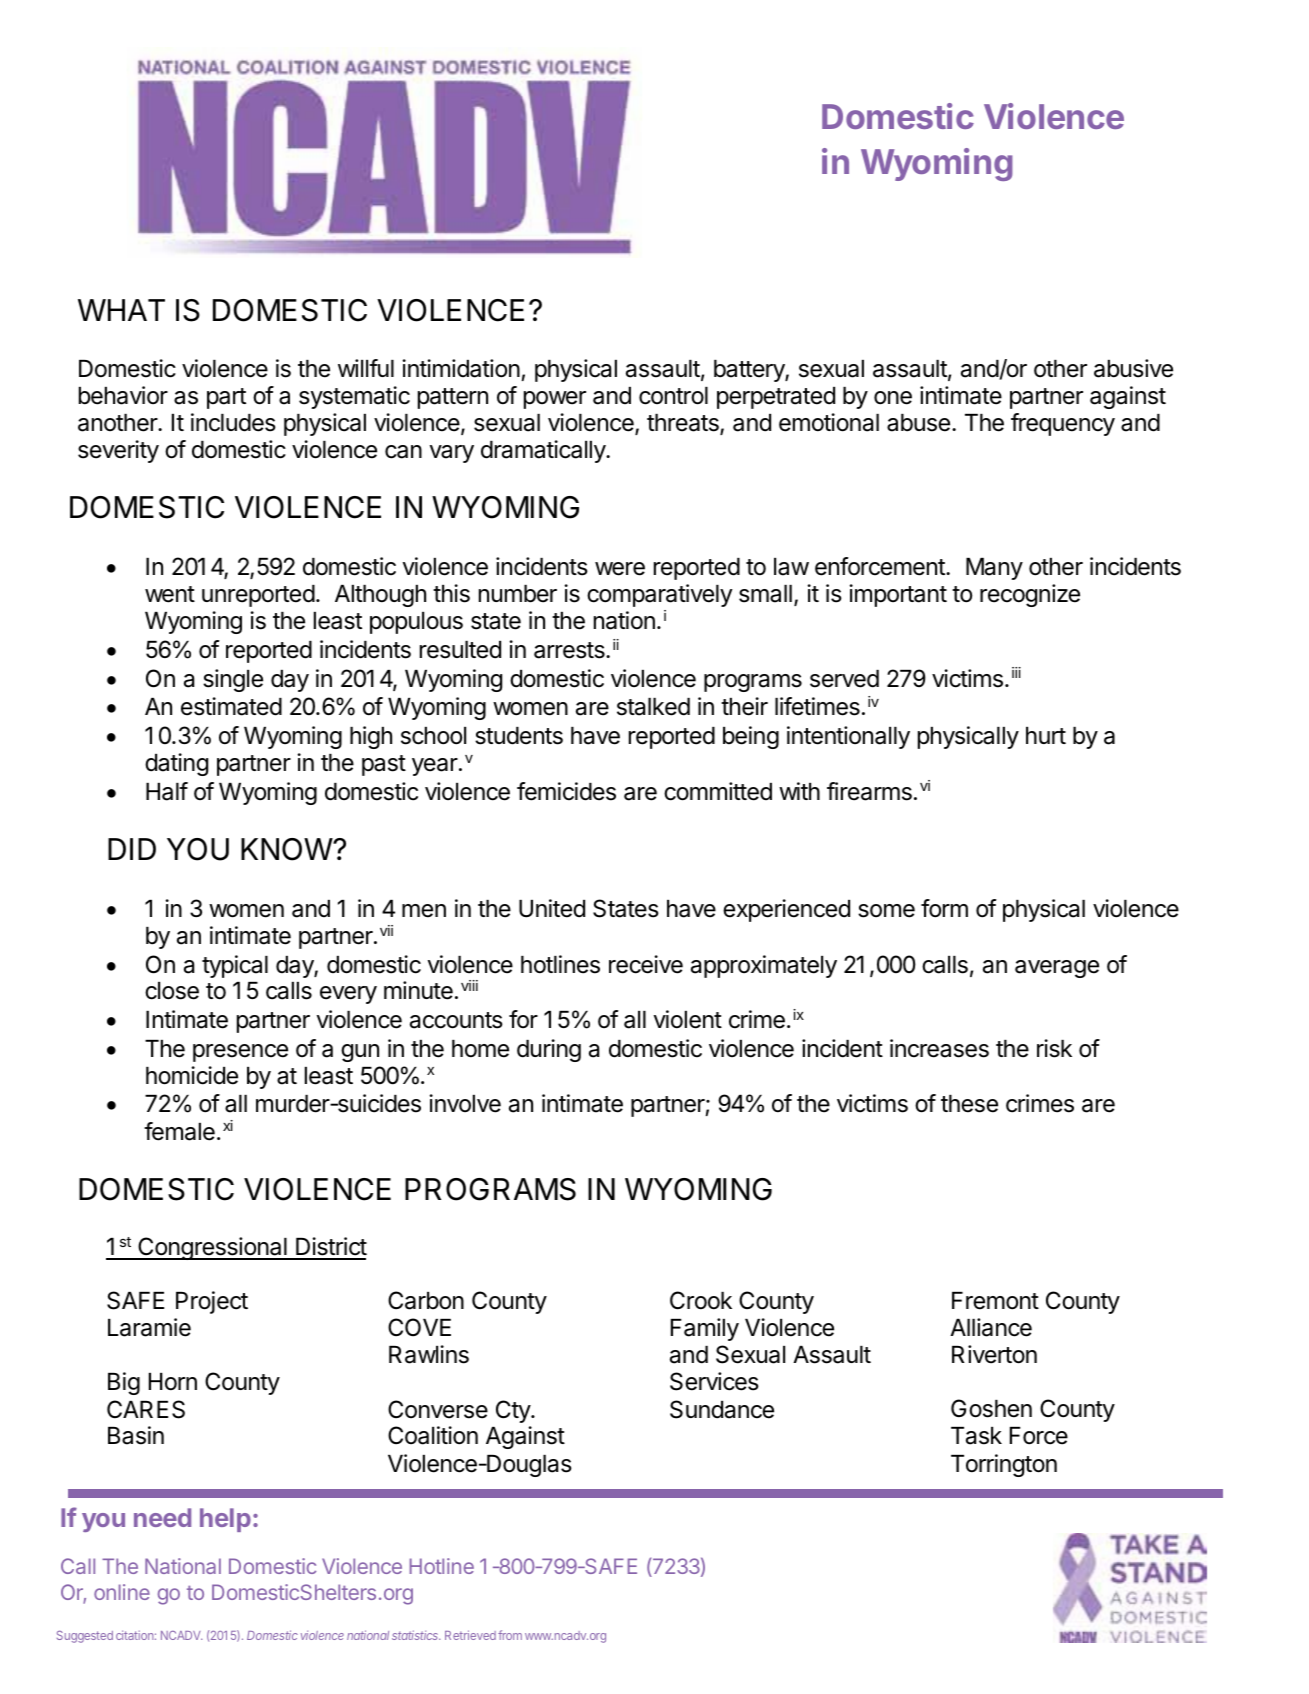 The width and height of the screenshot is (1309, 1694). I want to click on WHAT, so click(121, 310).
